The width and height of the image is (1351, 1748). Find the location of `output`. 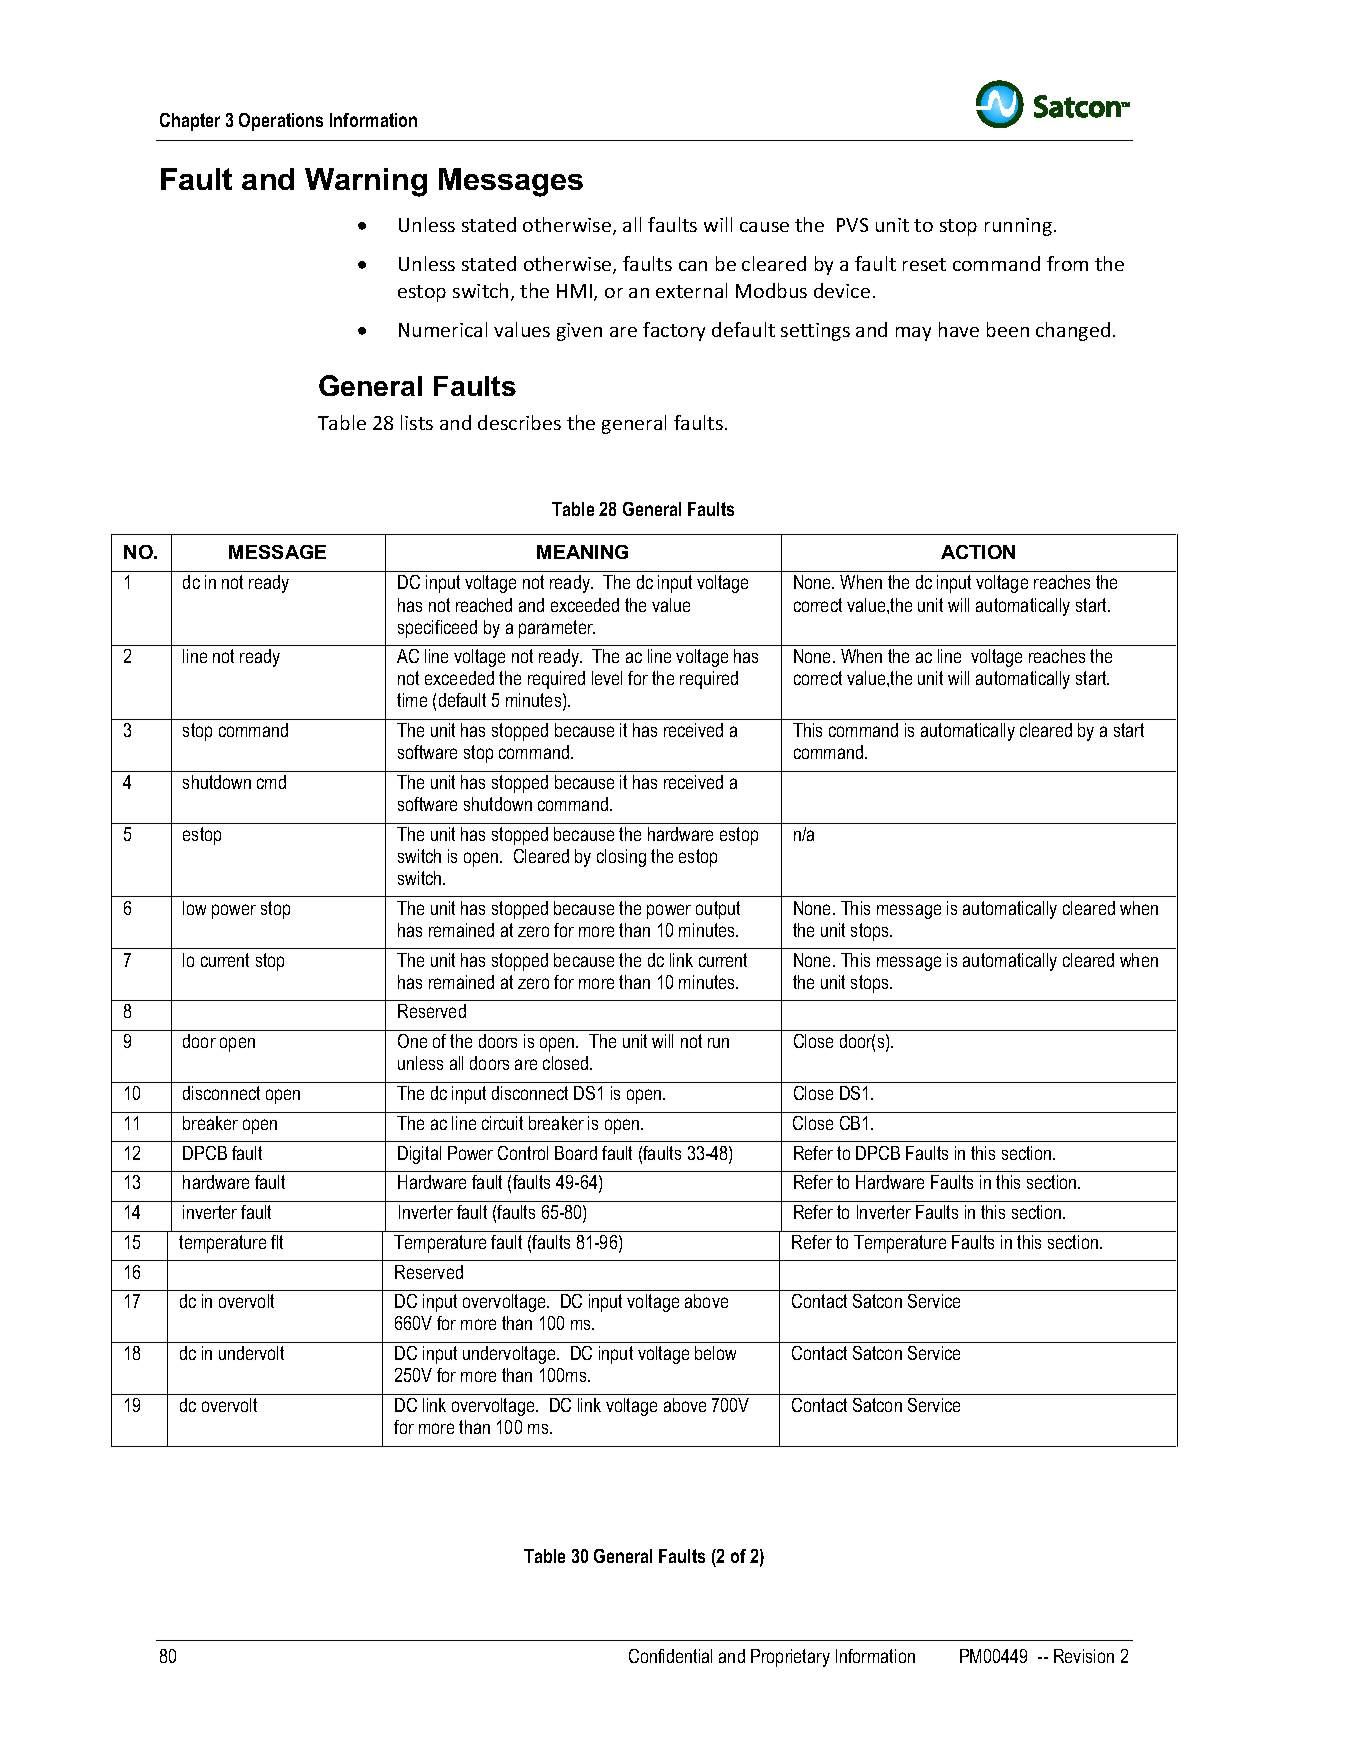

output is located at coordinates (718, 910).
